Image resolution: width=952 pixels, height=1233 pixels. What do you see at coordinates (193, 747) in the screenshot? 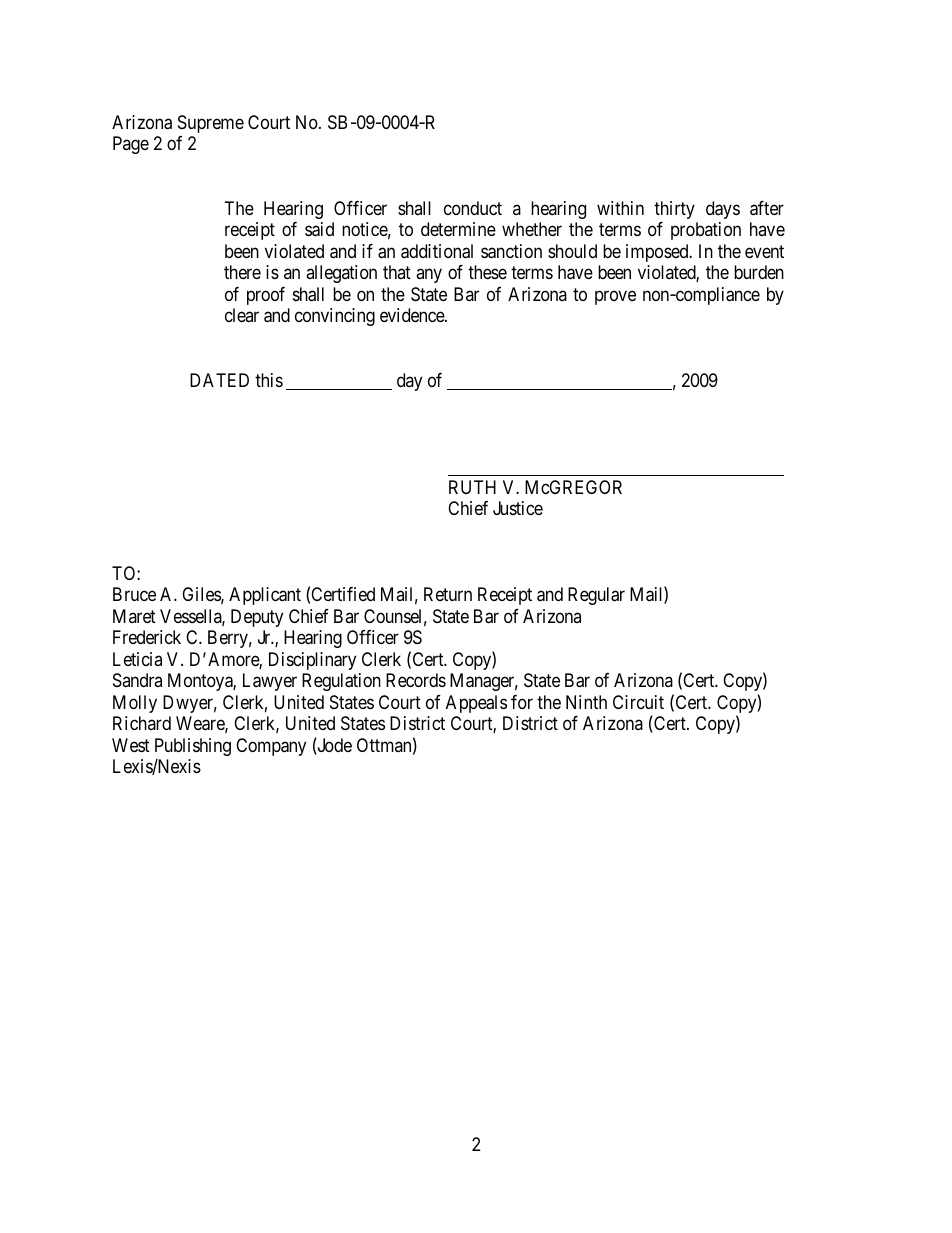
I see `Publishing` at bounding box center [193, 747].
